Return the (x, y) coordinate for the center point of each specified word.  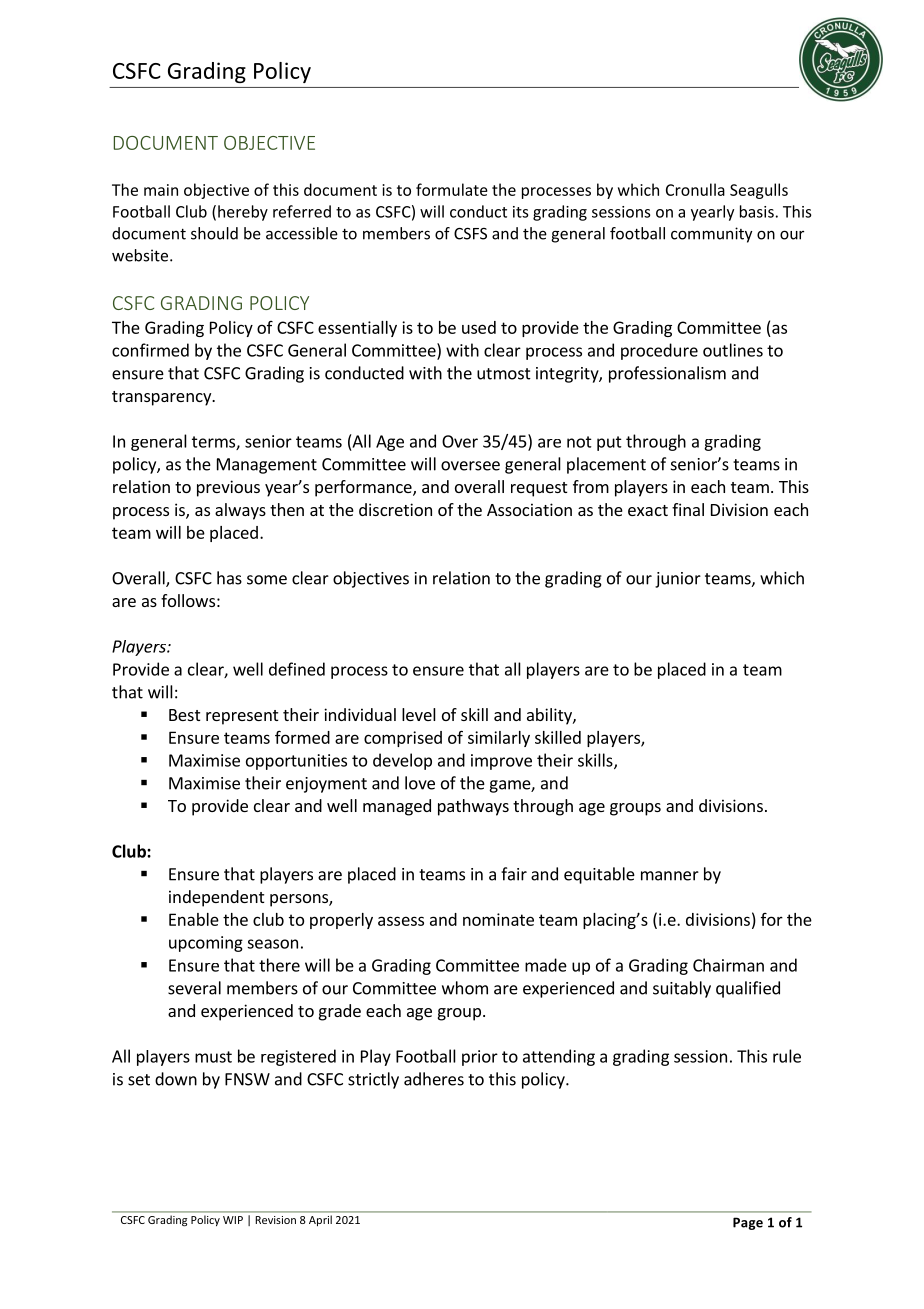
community (711, 235)
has (229, 578)
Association (529, 509)
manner (670, 876)
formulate (452, 189)
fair (514, 874)
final (688, 509)
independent (216, 898)
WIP (233, 1220)
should (214, 233)
